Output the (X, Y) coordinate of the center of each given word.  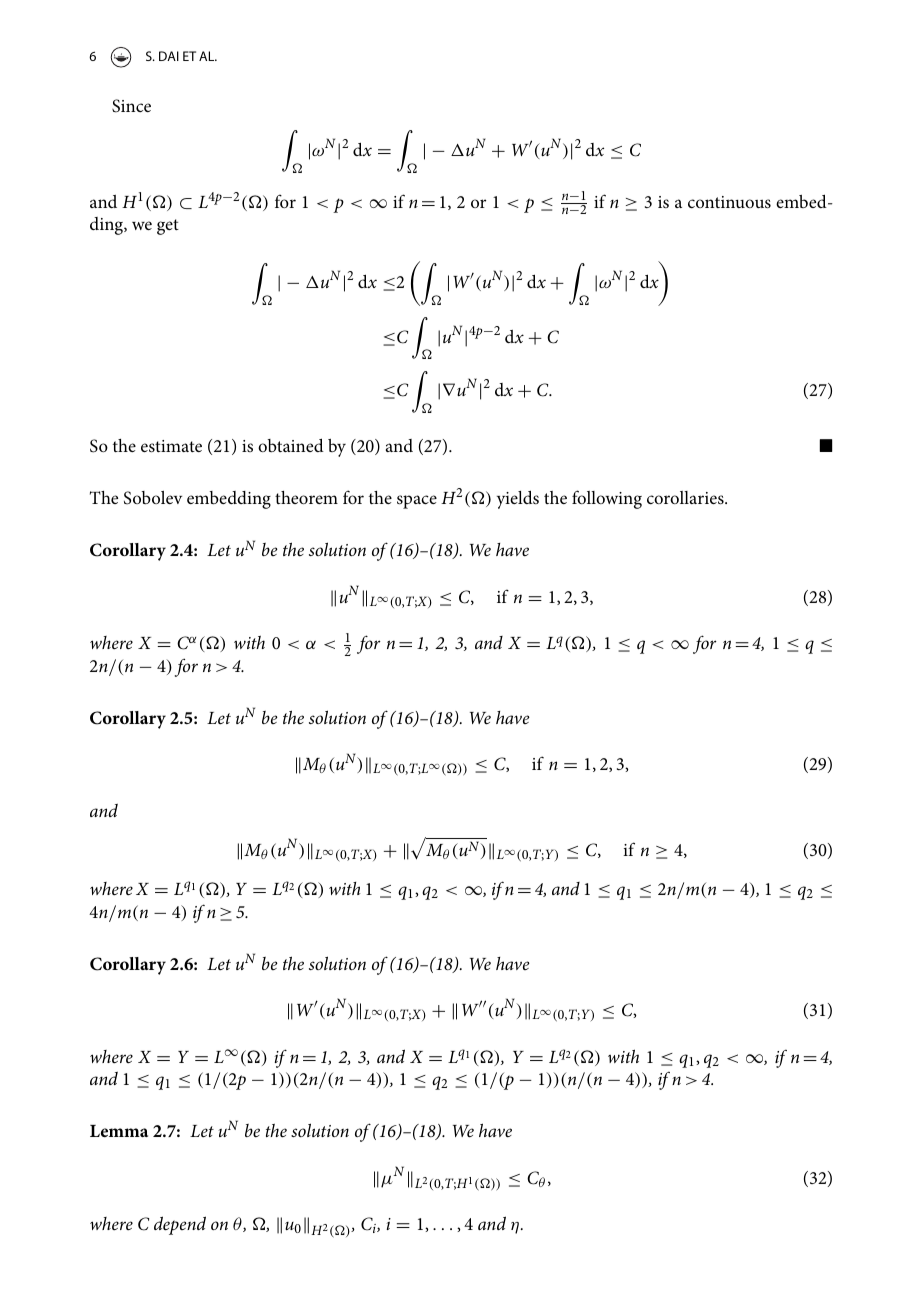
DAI (169, 56)
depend (180, 1225)
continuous (729, 202)
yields (518, 500)
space (417, 502)
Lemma (119, 1131)
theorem (306, 497)
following (607, 499)
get (168, 227)
